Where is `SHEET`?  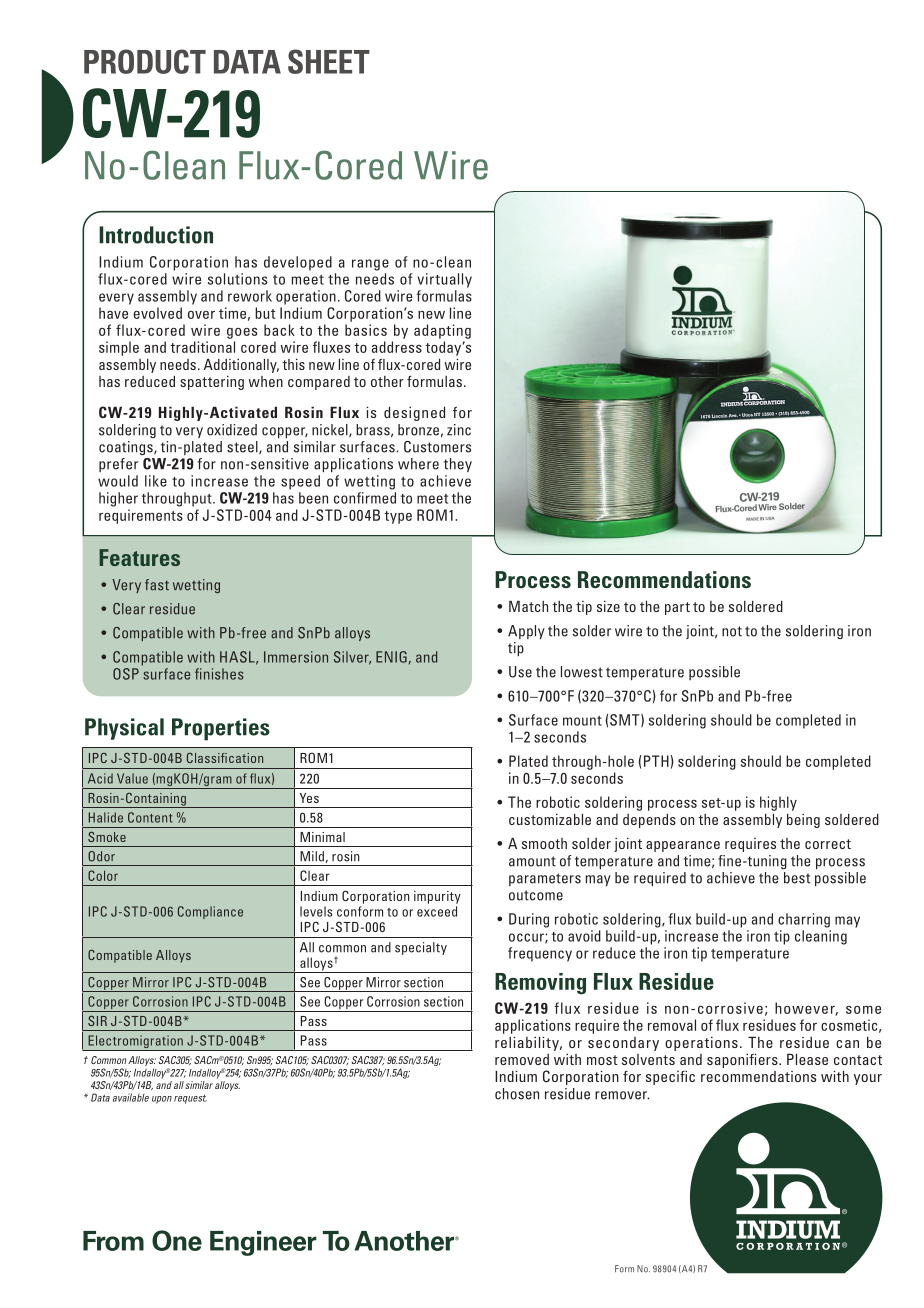 SHEET is located at coordinates (329, 61).
